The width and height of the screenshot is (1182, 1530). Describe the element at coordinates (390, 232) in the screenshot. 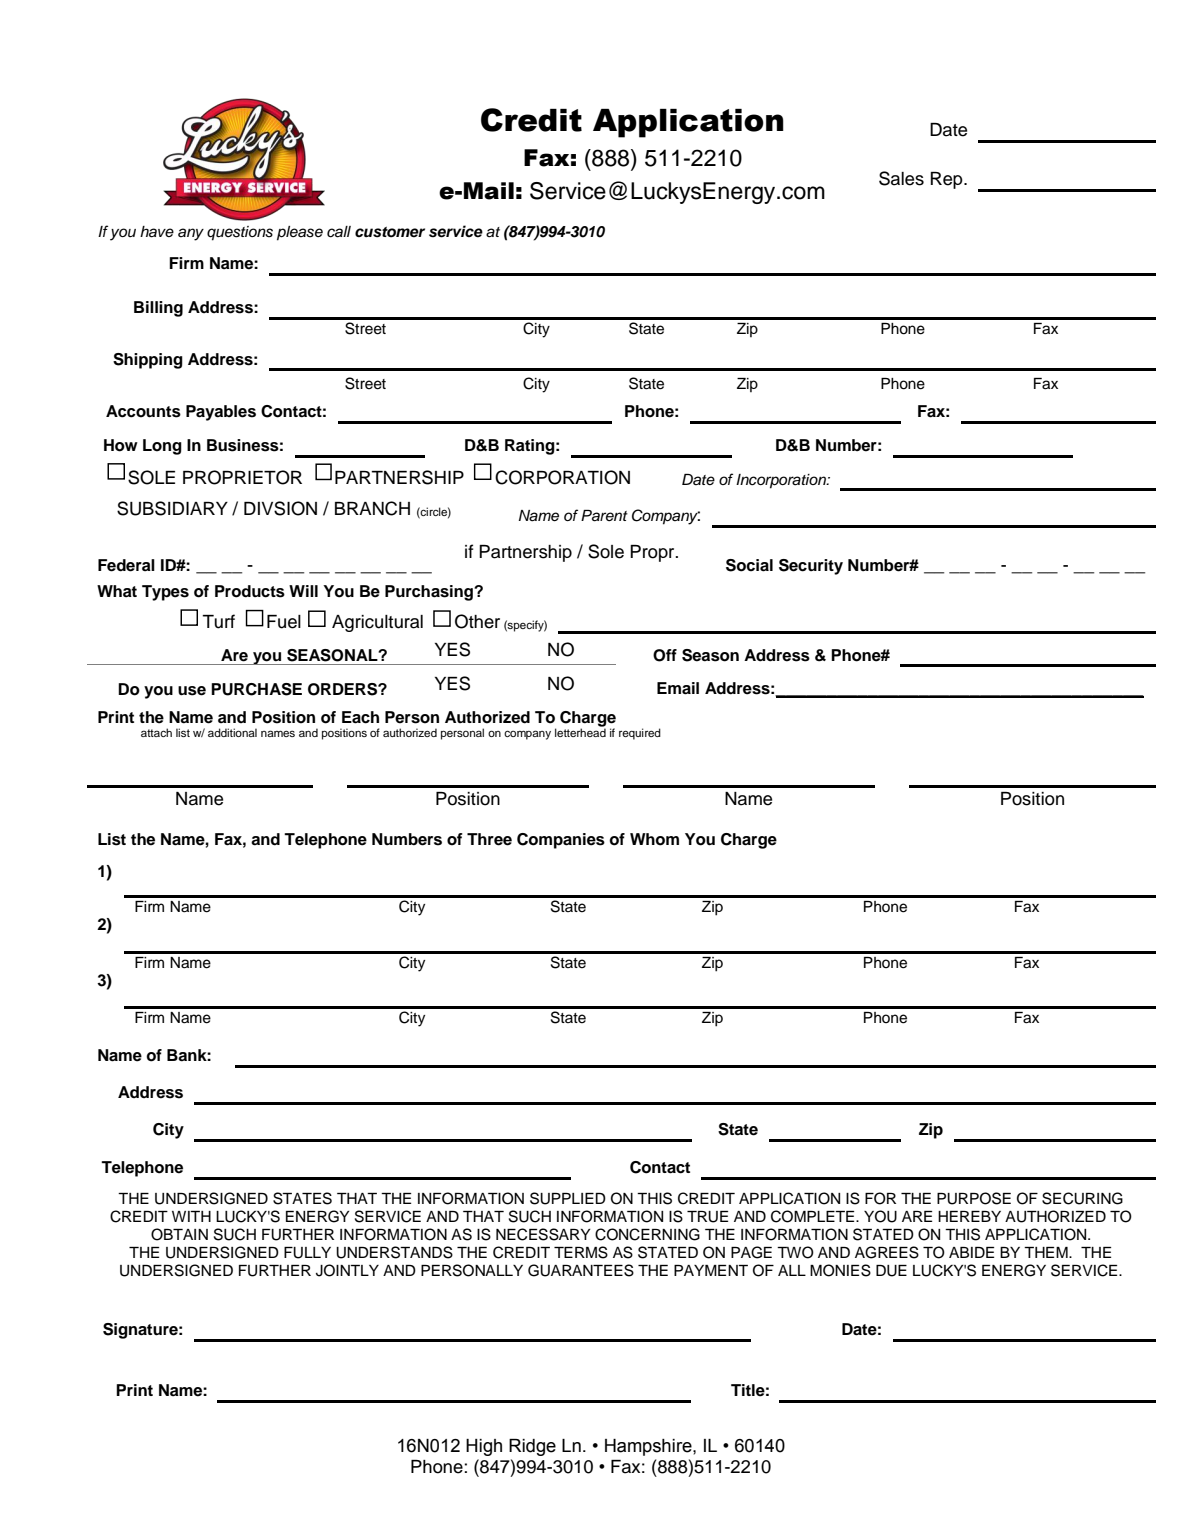

I see `customer` at that location.
